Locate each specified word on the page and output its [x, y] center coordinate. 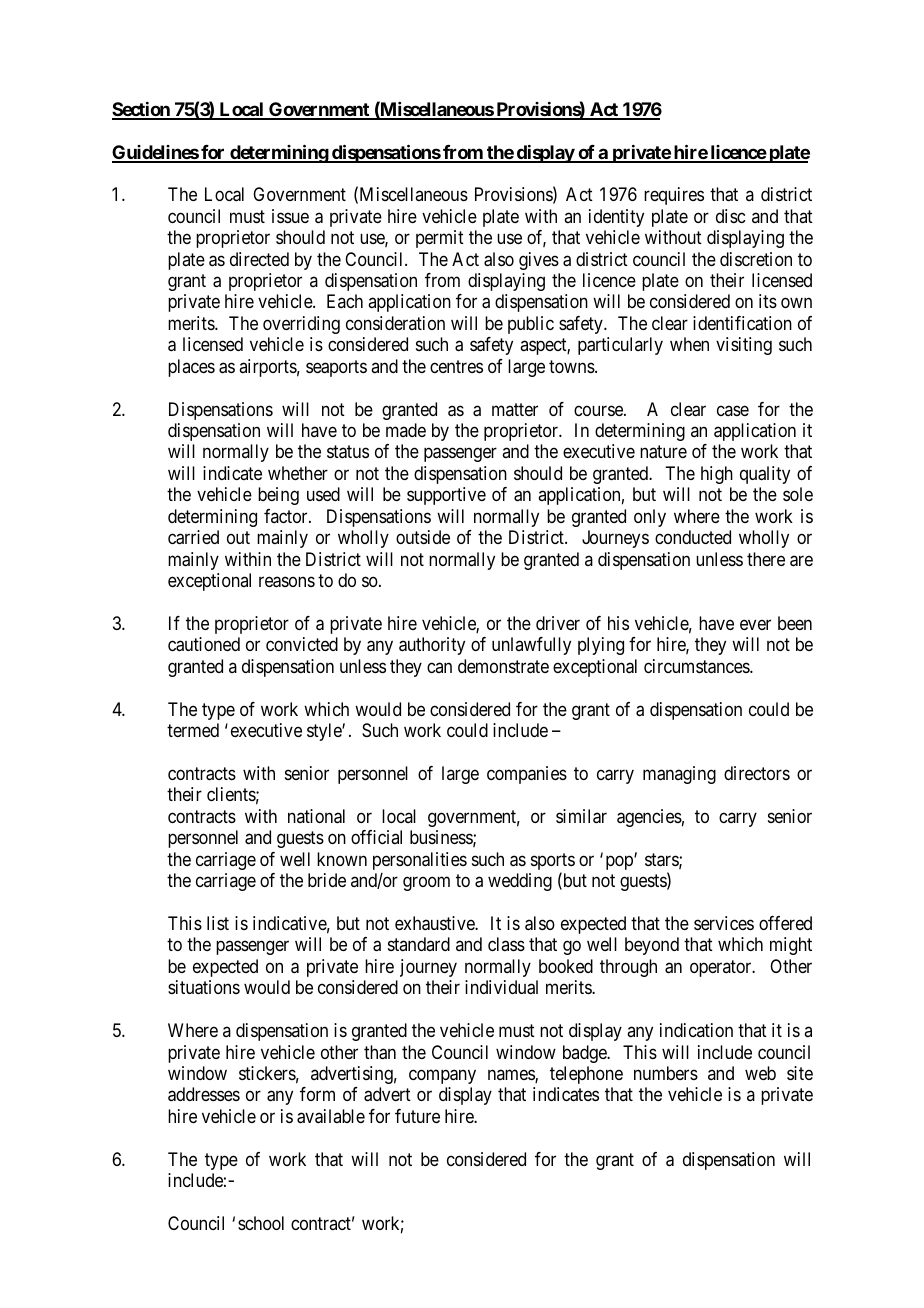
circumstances [697, 666]
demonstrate [503, 666]
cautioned [204, 644]
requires [674, 196]
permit [440, 239]
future [417, 1116]
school [261, 1223]
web [760, 1073]
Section [142, 110]
